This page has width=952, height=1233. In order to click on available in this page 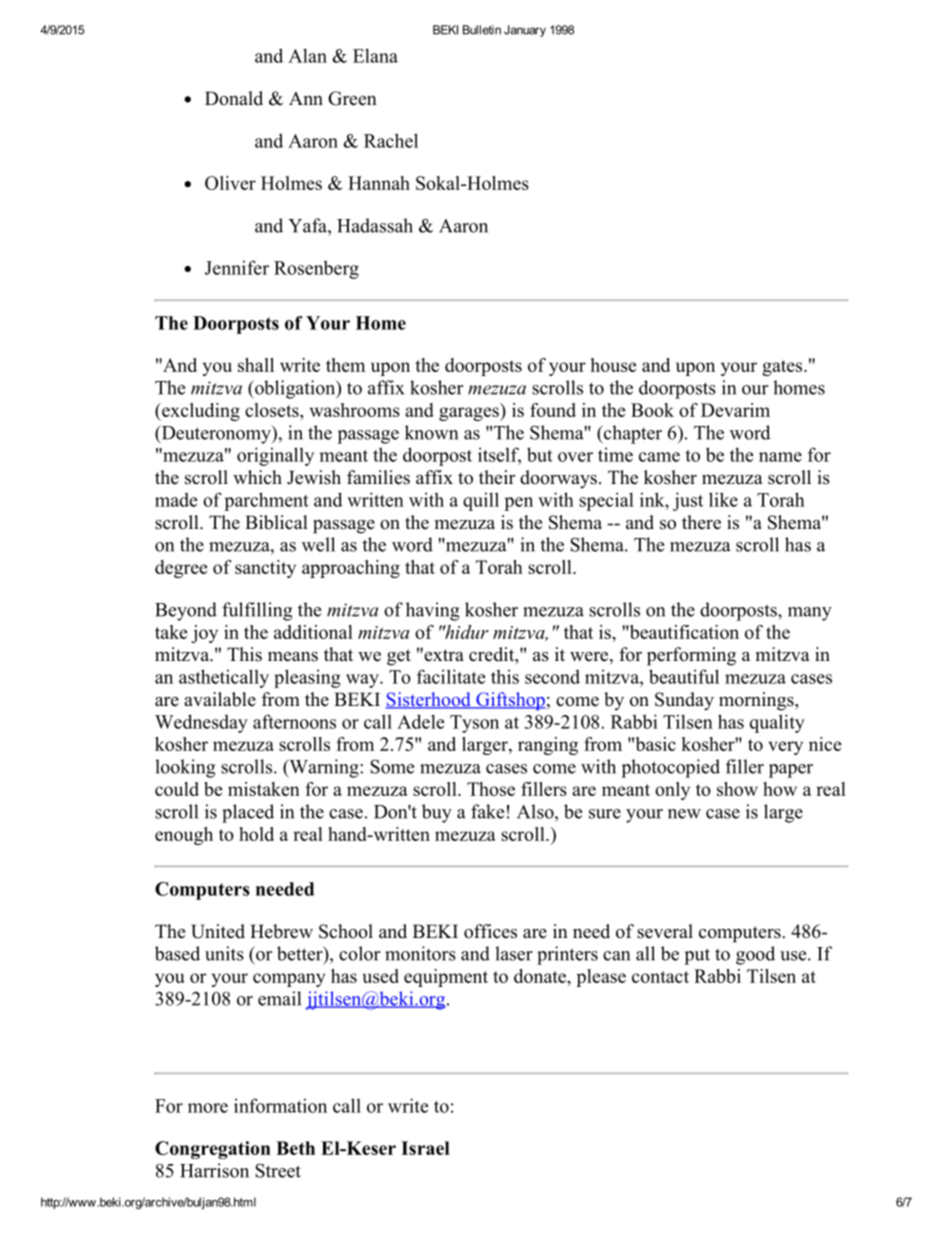, I will do `click(220, 699)`.
